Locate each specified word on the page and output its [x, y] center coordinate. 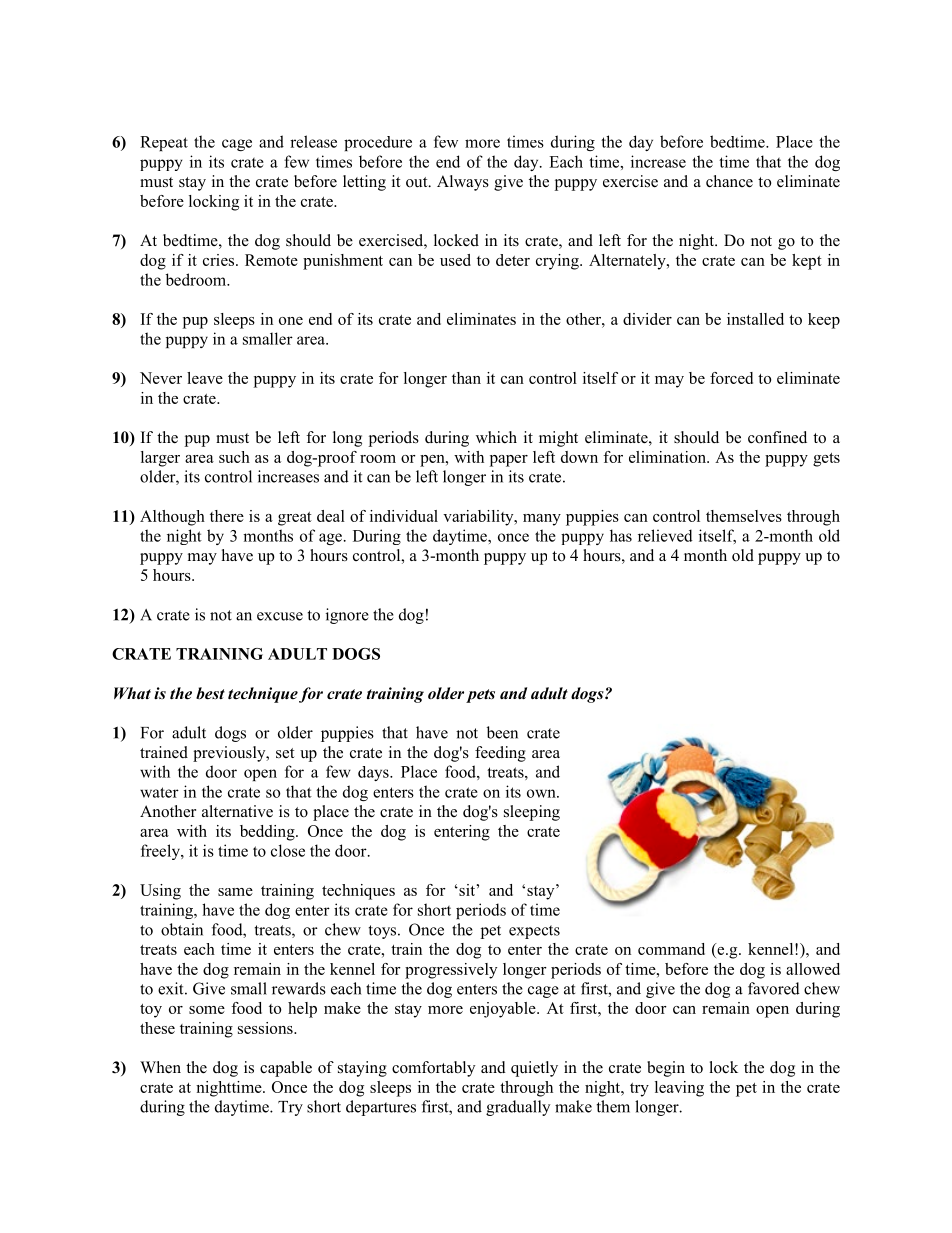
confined [777, 437]
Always [463, 183]
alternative [237, 811]
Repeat [164, 143]
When [160, 1067]
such [234, 457]
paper [509, 461]
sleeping [532, 813]
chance [729, 181]
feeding [500, 754]
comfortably [433, 1069]
